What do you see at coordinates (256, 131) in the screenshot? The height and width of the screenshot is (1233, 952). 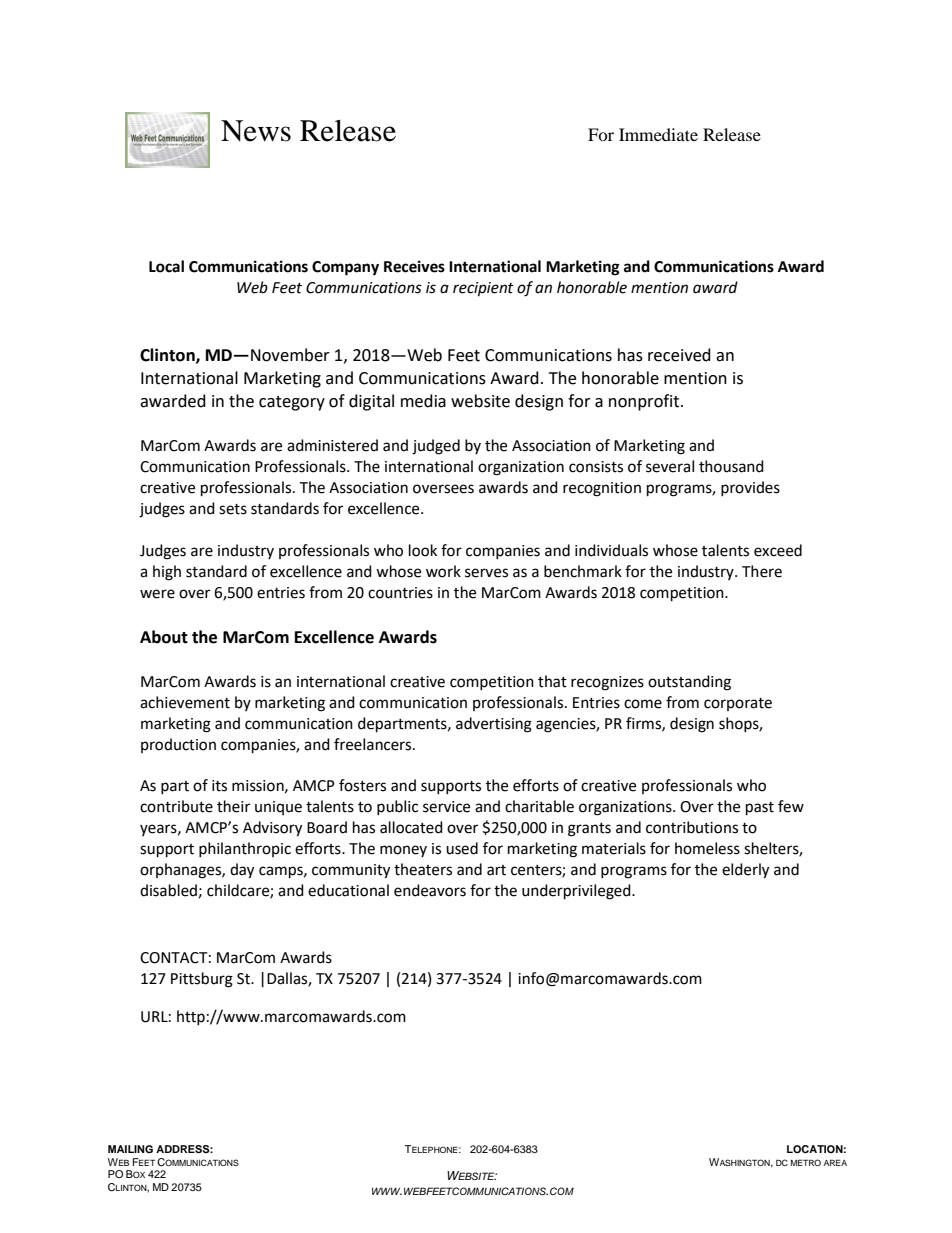 I see `News` at bounding box center [256, 131].
